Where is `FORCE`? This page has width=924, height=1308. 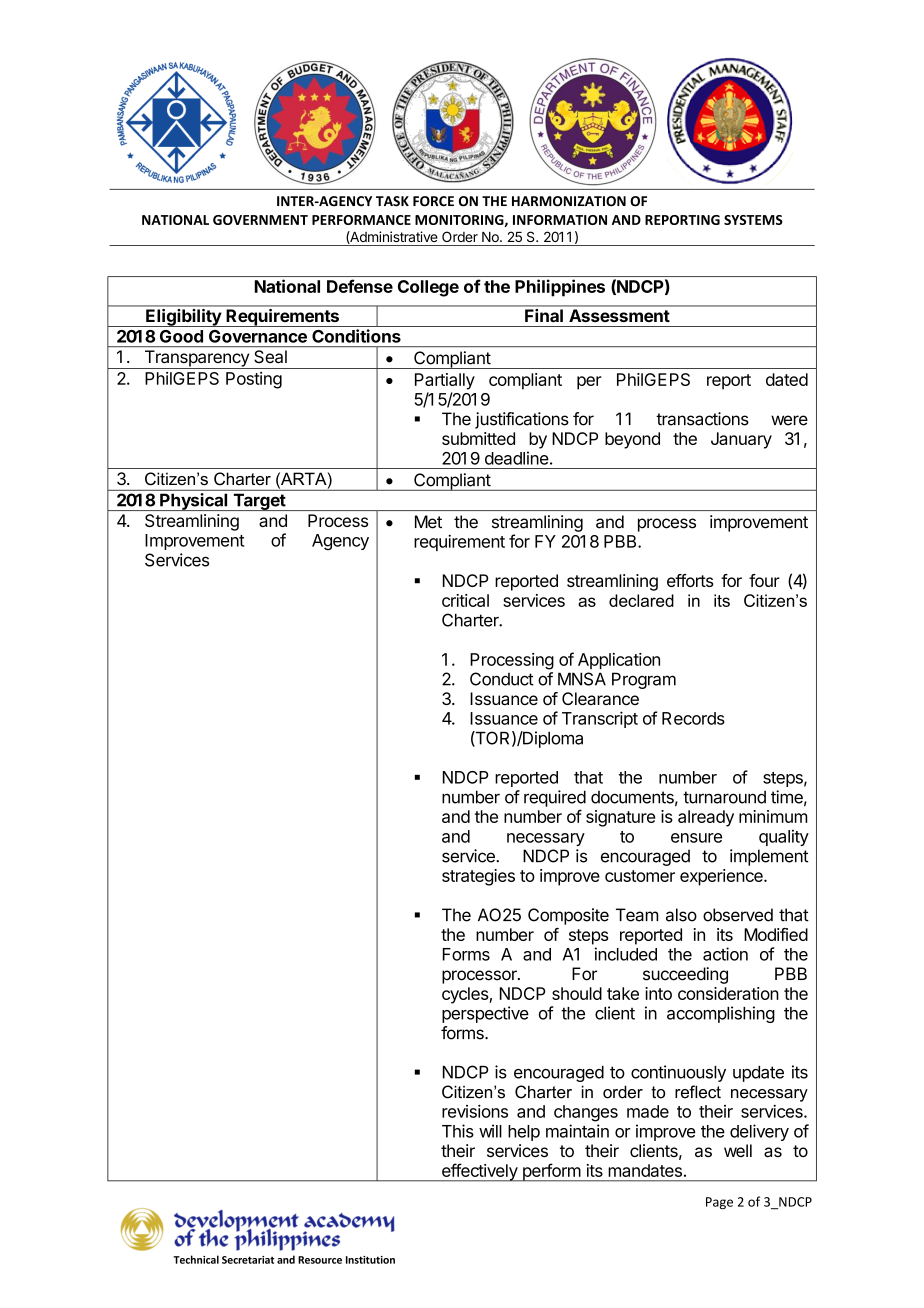 FORCE is located at coordinates (433, 201).
